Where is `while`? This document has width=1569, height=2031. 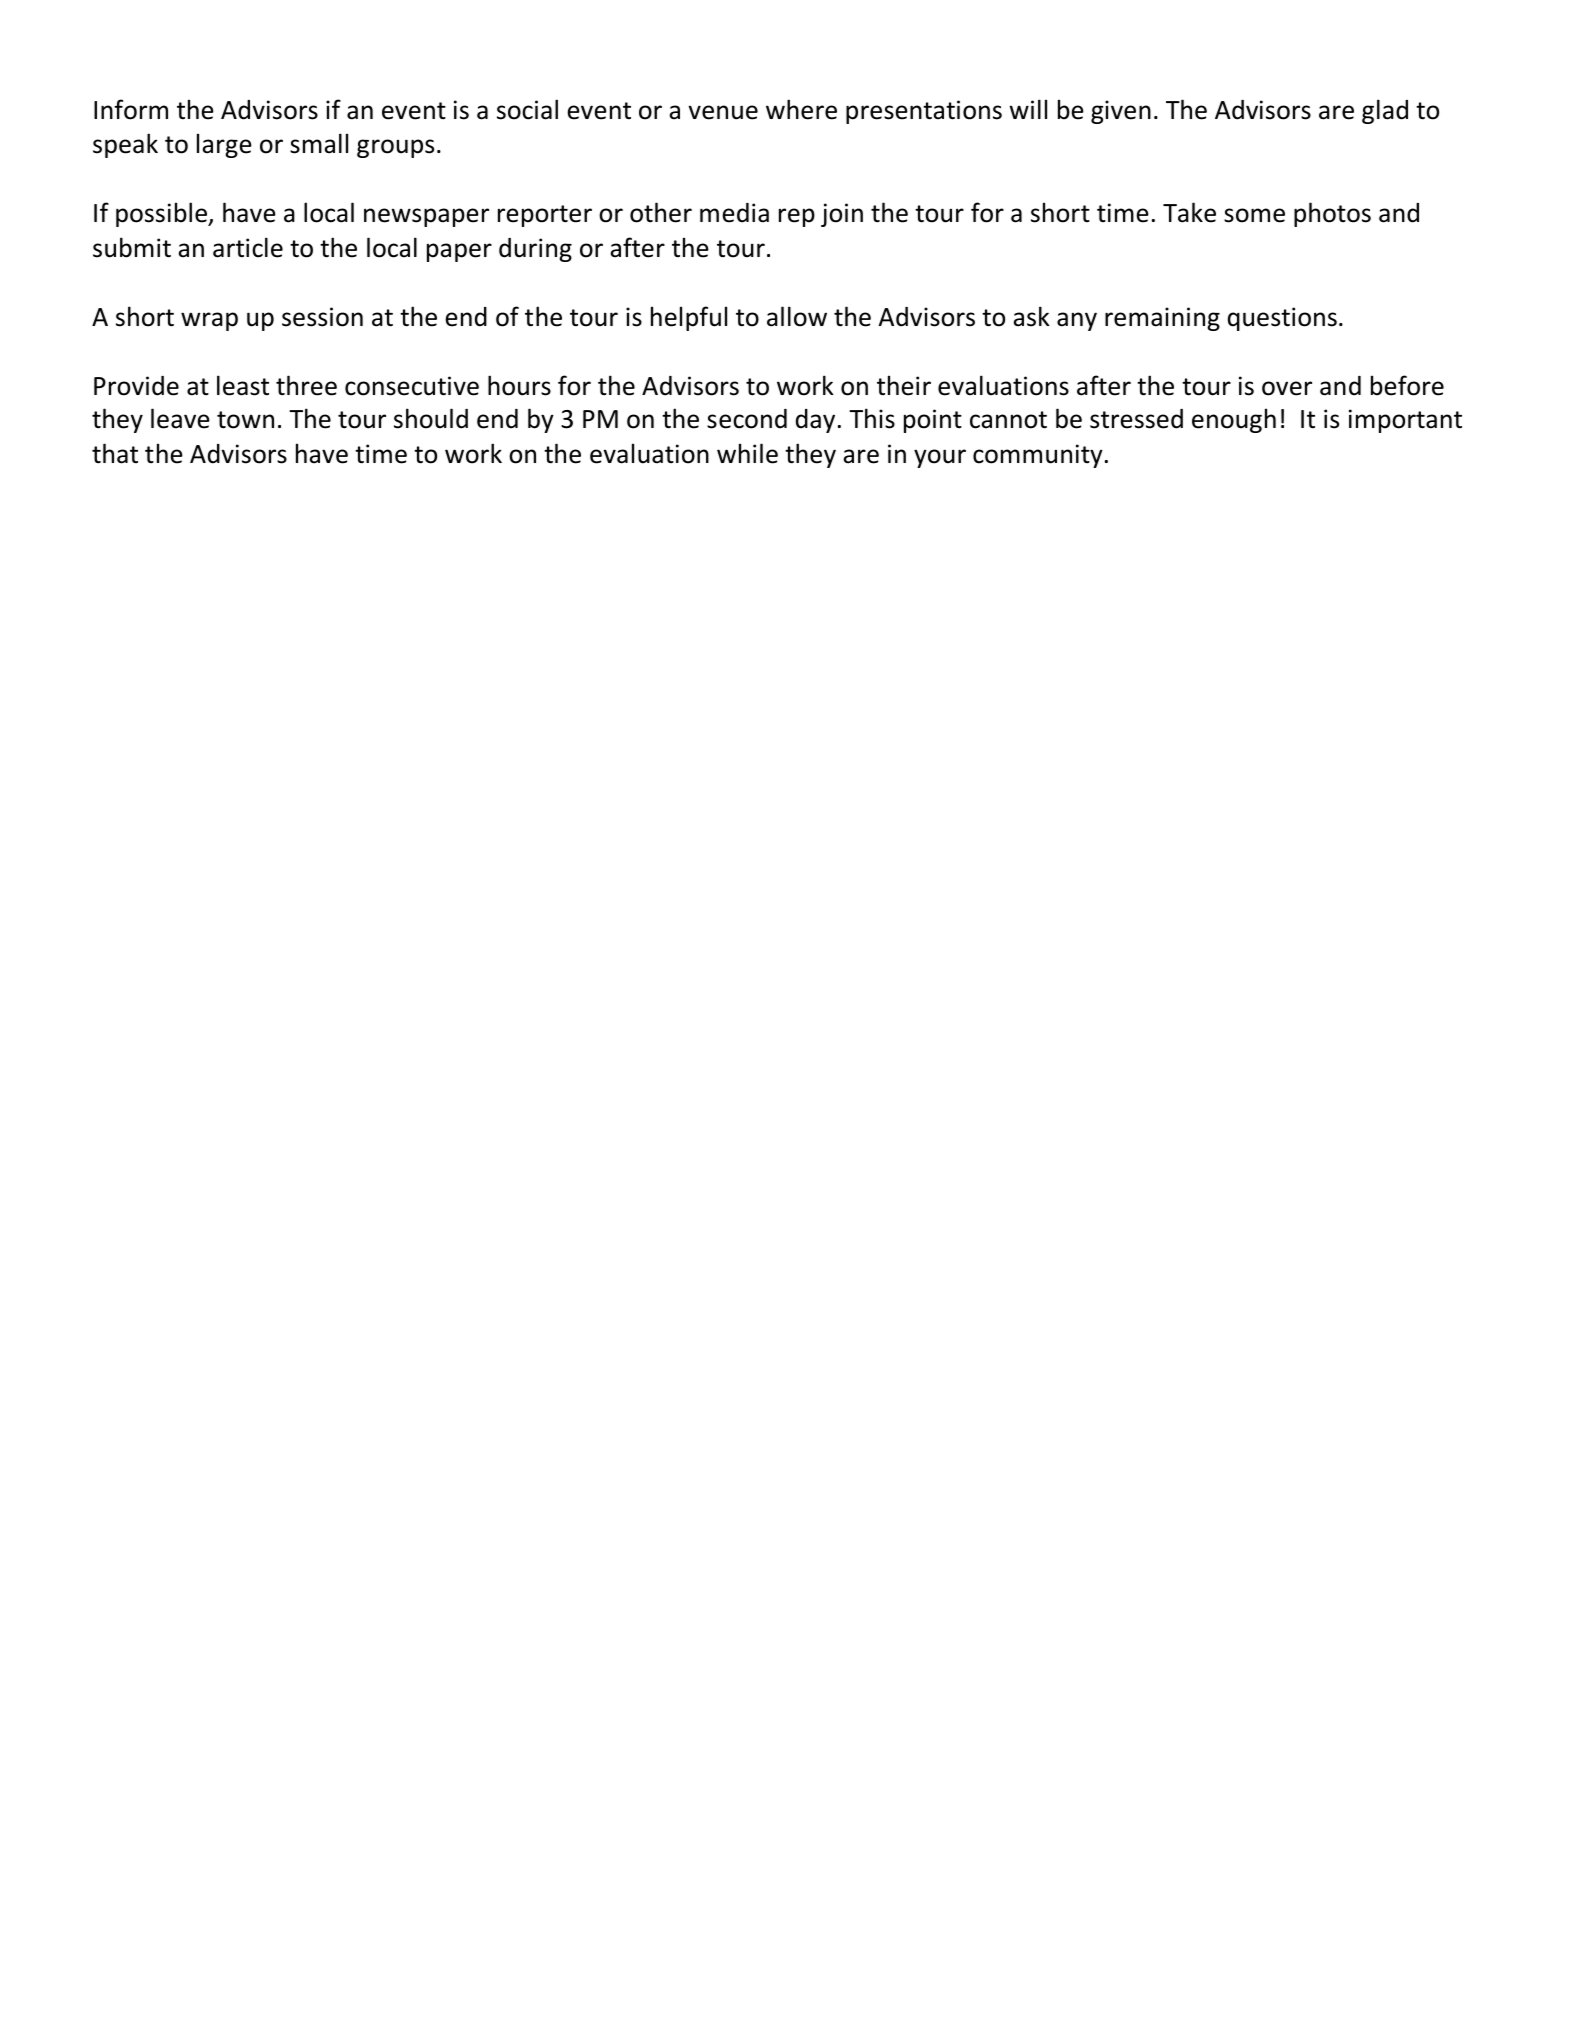
while is located at coordinates (747, 453).
